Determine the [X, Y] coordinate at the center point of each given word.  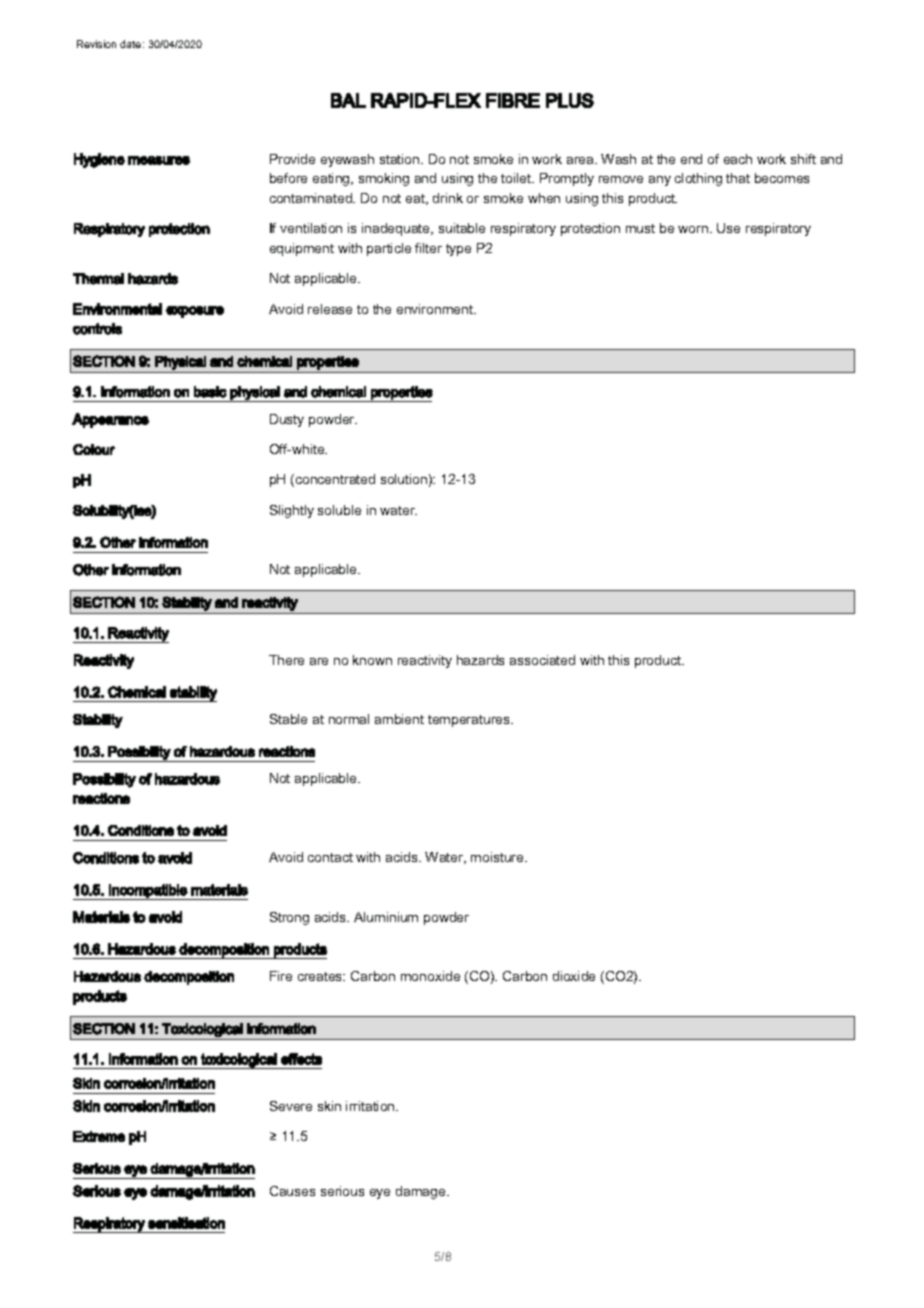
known [372, 660]
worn [694, 229]
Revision [96, 44]
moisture [498, 857]
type [458, 250]
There [286, 660]
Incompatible [148, 892]
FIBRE [513, 100]
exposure [195, 312]
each [738, 159]
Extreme [99, 1136]
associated [542, 660]
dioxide [574, 976]
